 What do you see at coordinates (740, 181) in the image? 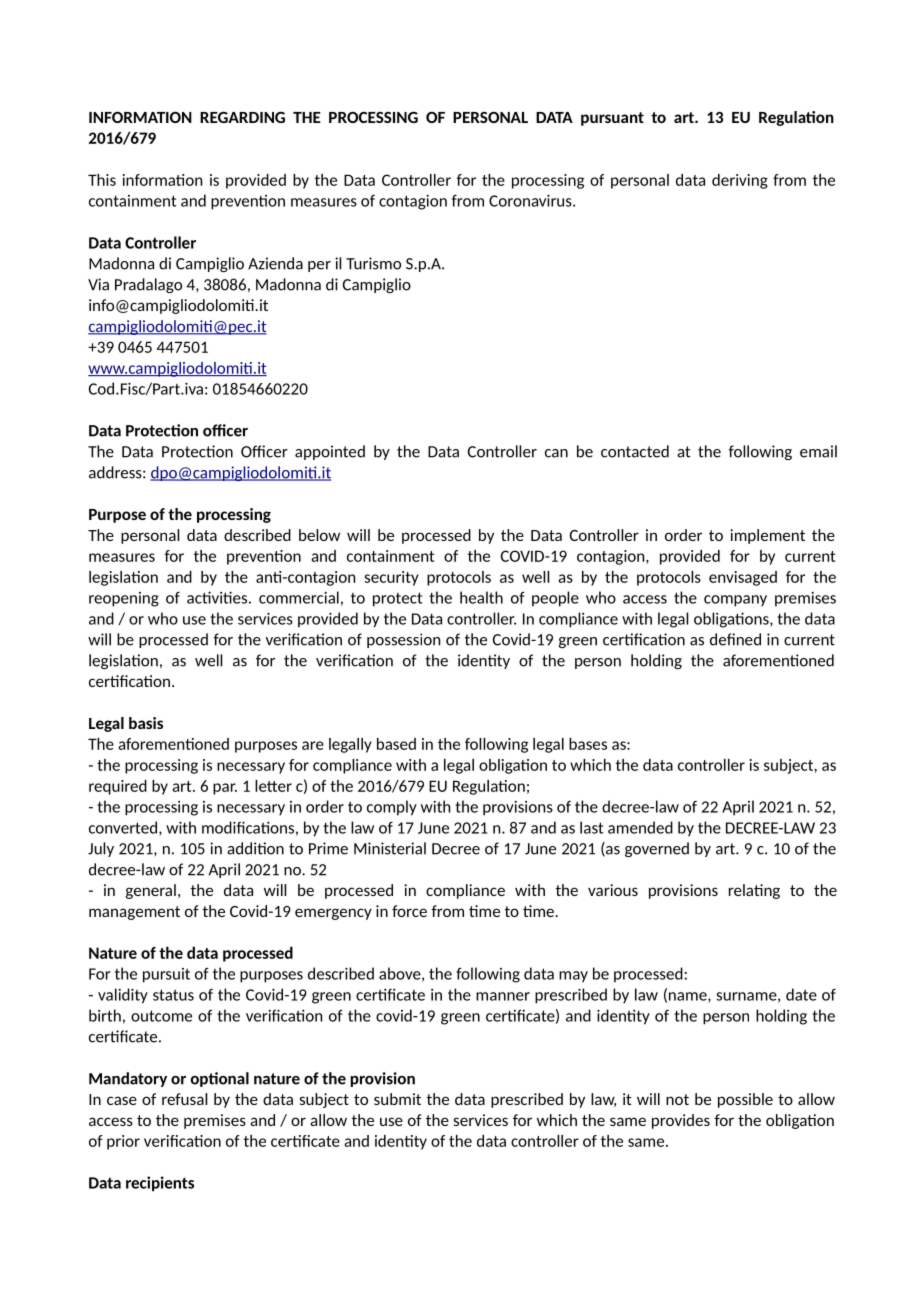
I see `deriving` at bounding box center [740, 181].
